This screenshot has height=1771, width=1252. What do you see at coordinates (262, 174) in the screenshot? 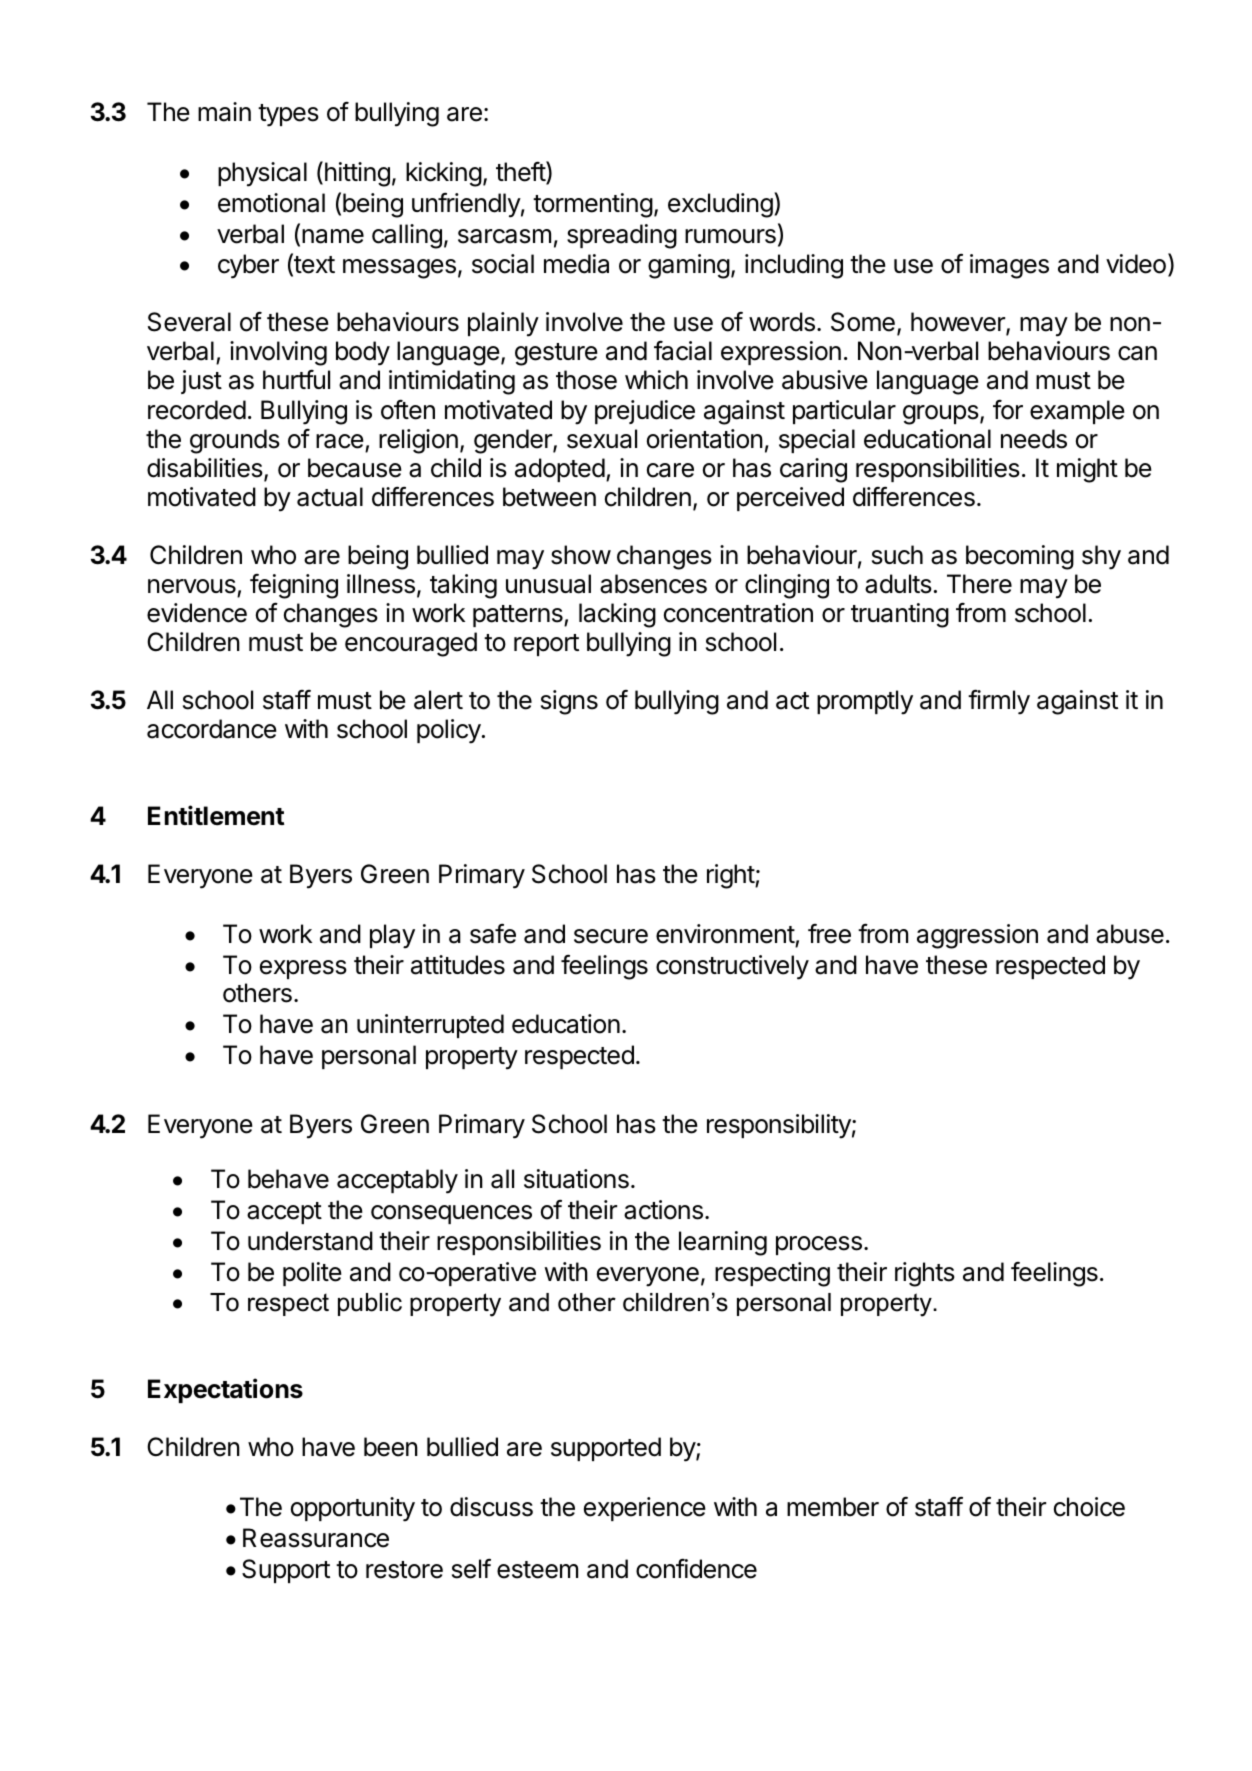
I see `physical` at bounding box center [262, 174].
